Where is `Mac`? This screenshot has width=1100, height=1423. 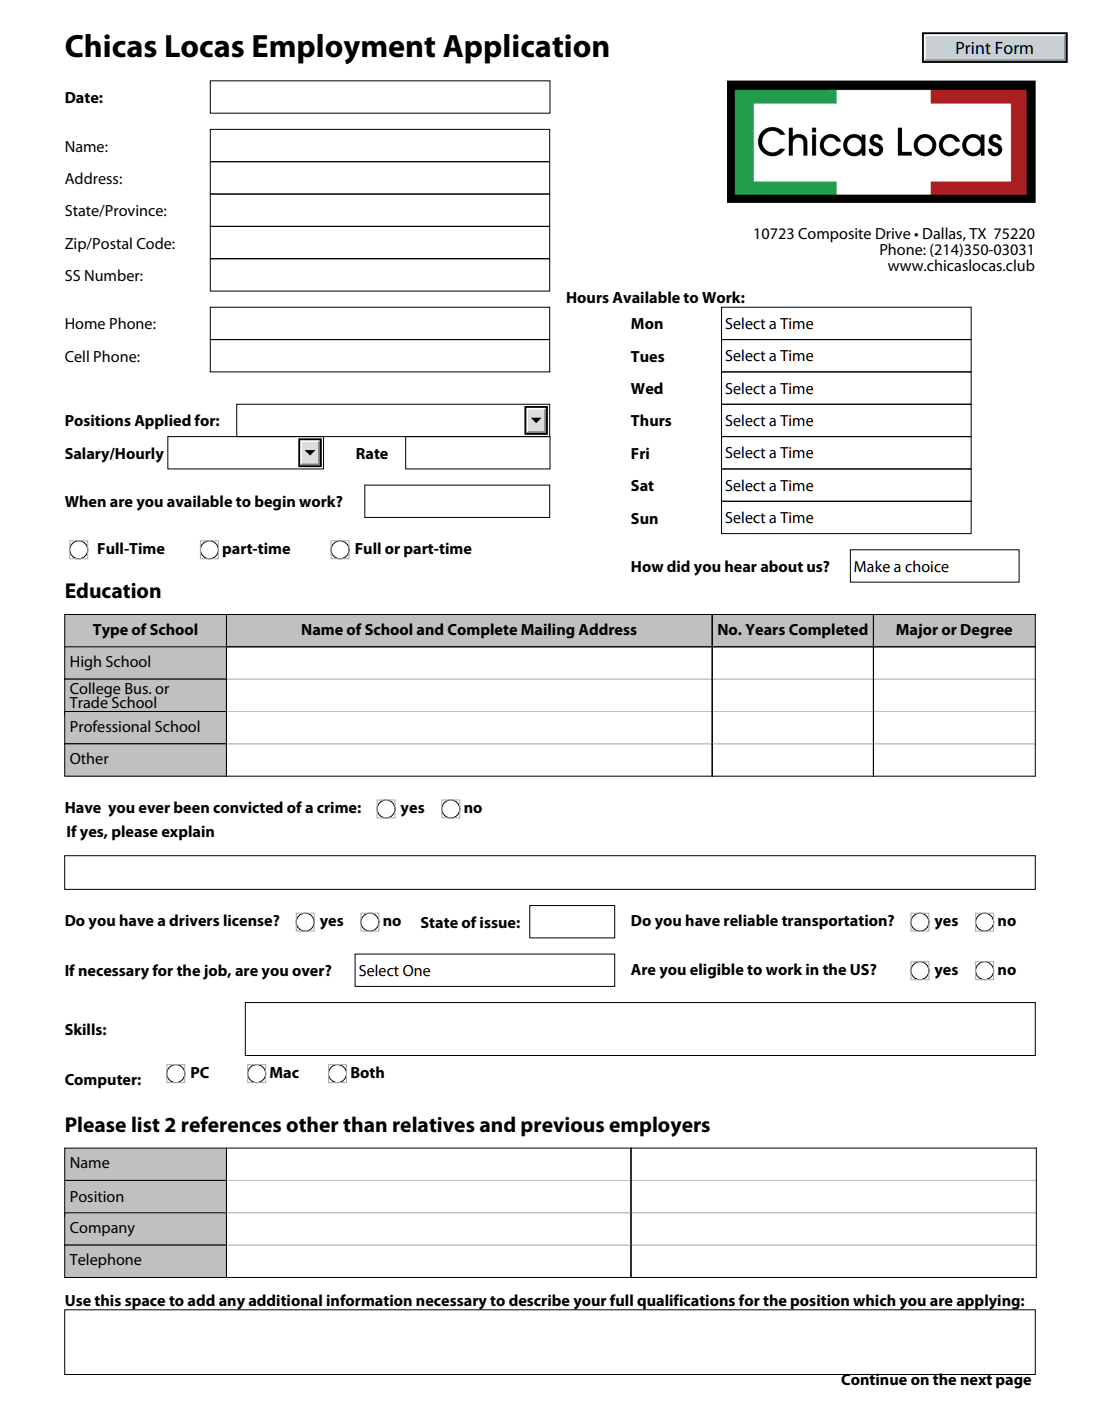
Mac is located at coordinates (284, 1072).
